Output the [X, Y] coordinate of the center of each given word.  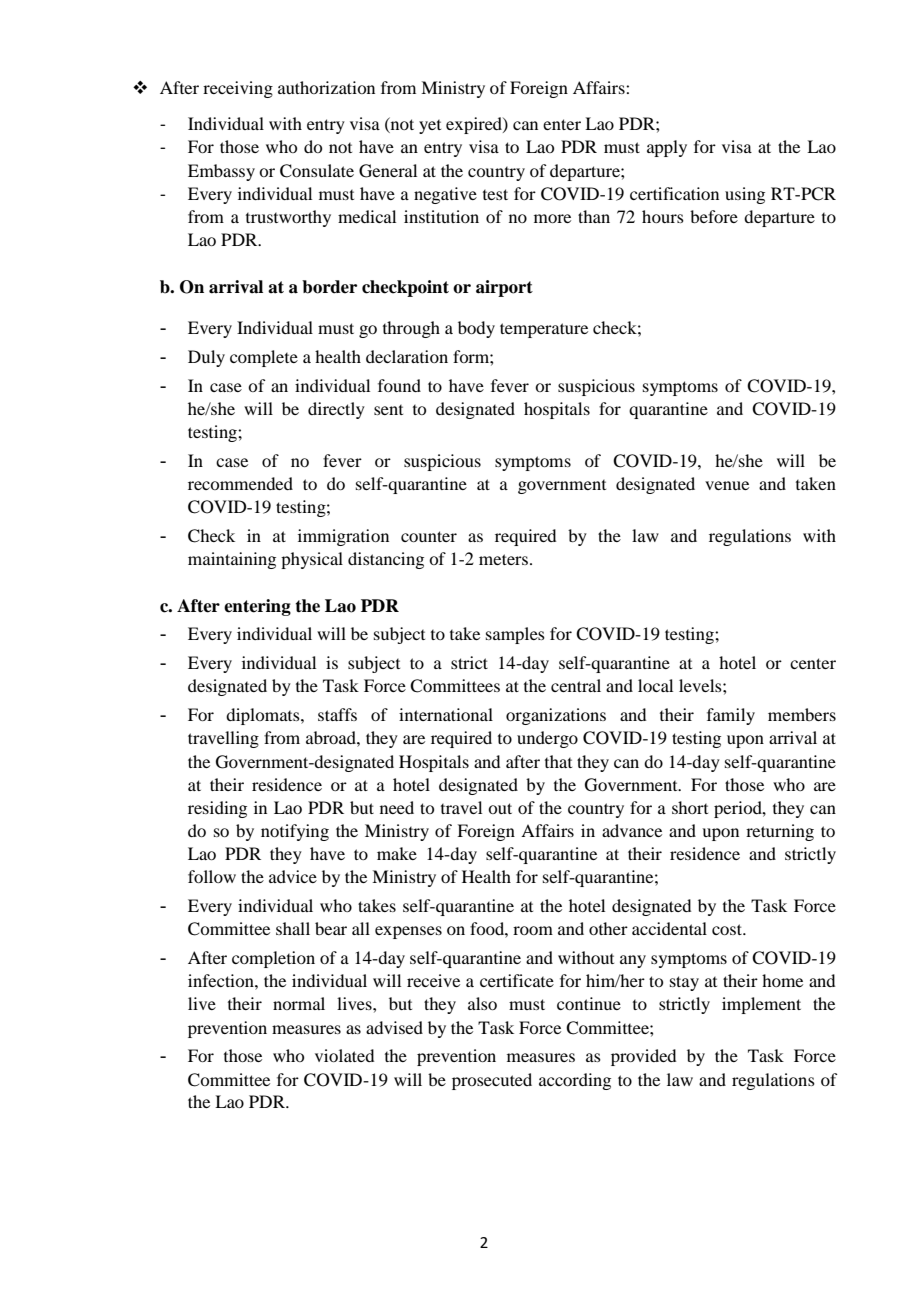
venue [727, 485]
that [558, 761]
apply [667, 148]
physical [312, 560]
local [655, 685]
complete [264, 358]
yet [430, 127]
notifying [295, 832]
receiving [238, 89]
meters [503, 559]
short [690, 807]
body [476, 329]
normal [299, 1003]
